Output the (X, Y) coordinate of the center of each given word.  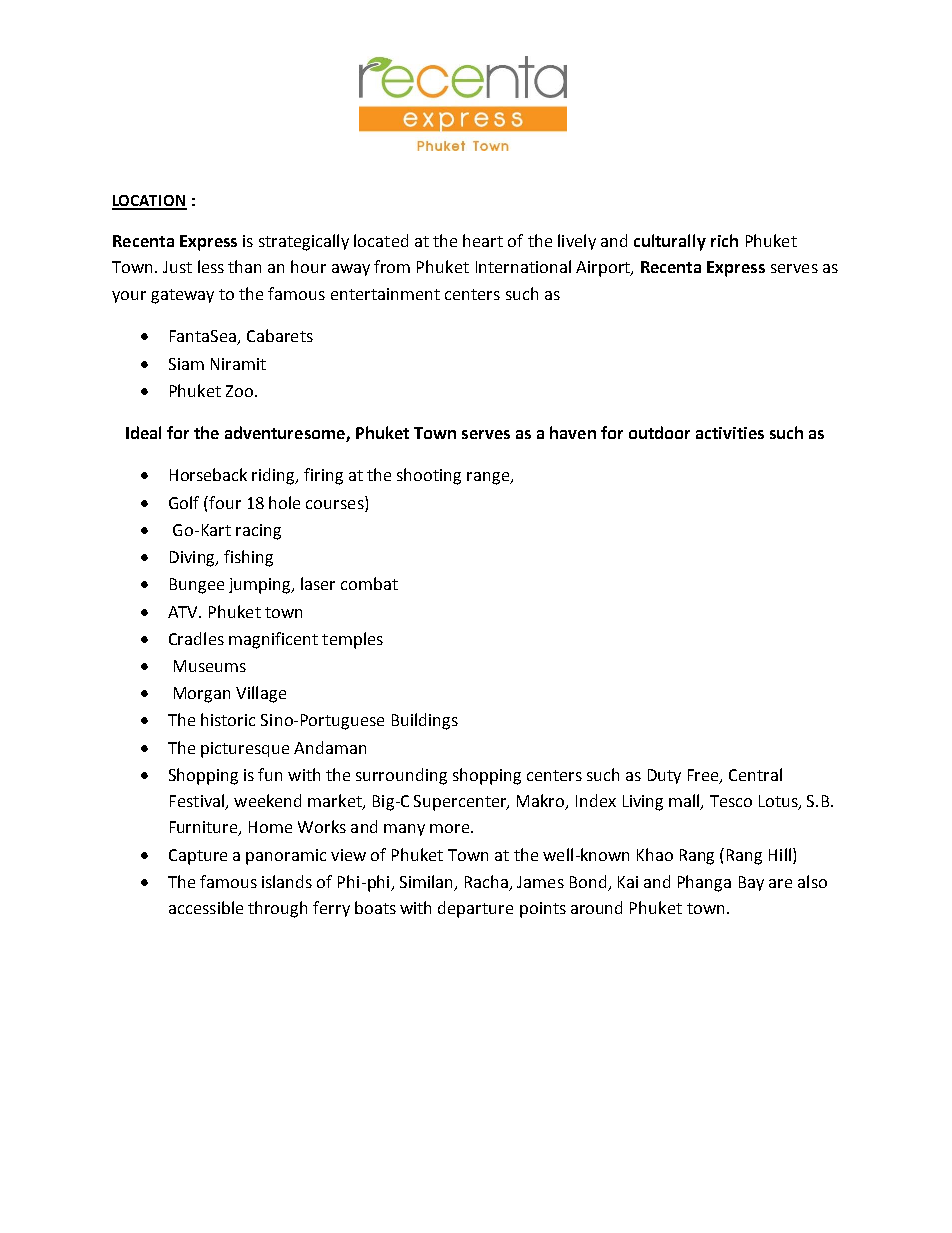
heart (483, 240)
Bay (751, 883)
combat (369, 583)
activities (730, 433)
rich (724, 240)
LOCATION (149, 202)
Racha (486, 881)
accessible (206, 907)
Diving (193, 559)
